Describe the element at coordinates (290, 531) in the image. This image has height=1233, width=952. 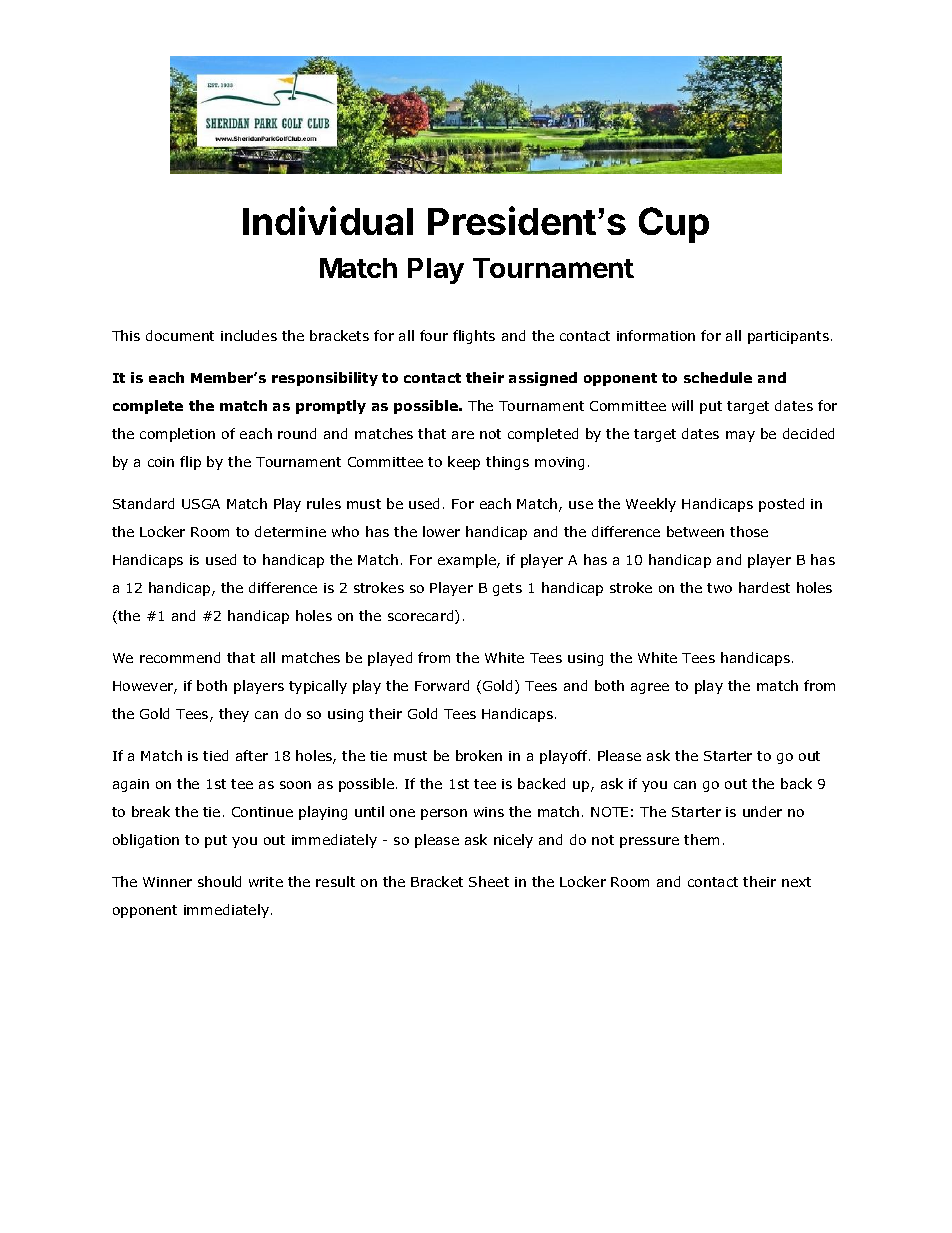
I see `determine` at that location.
